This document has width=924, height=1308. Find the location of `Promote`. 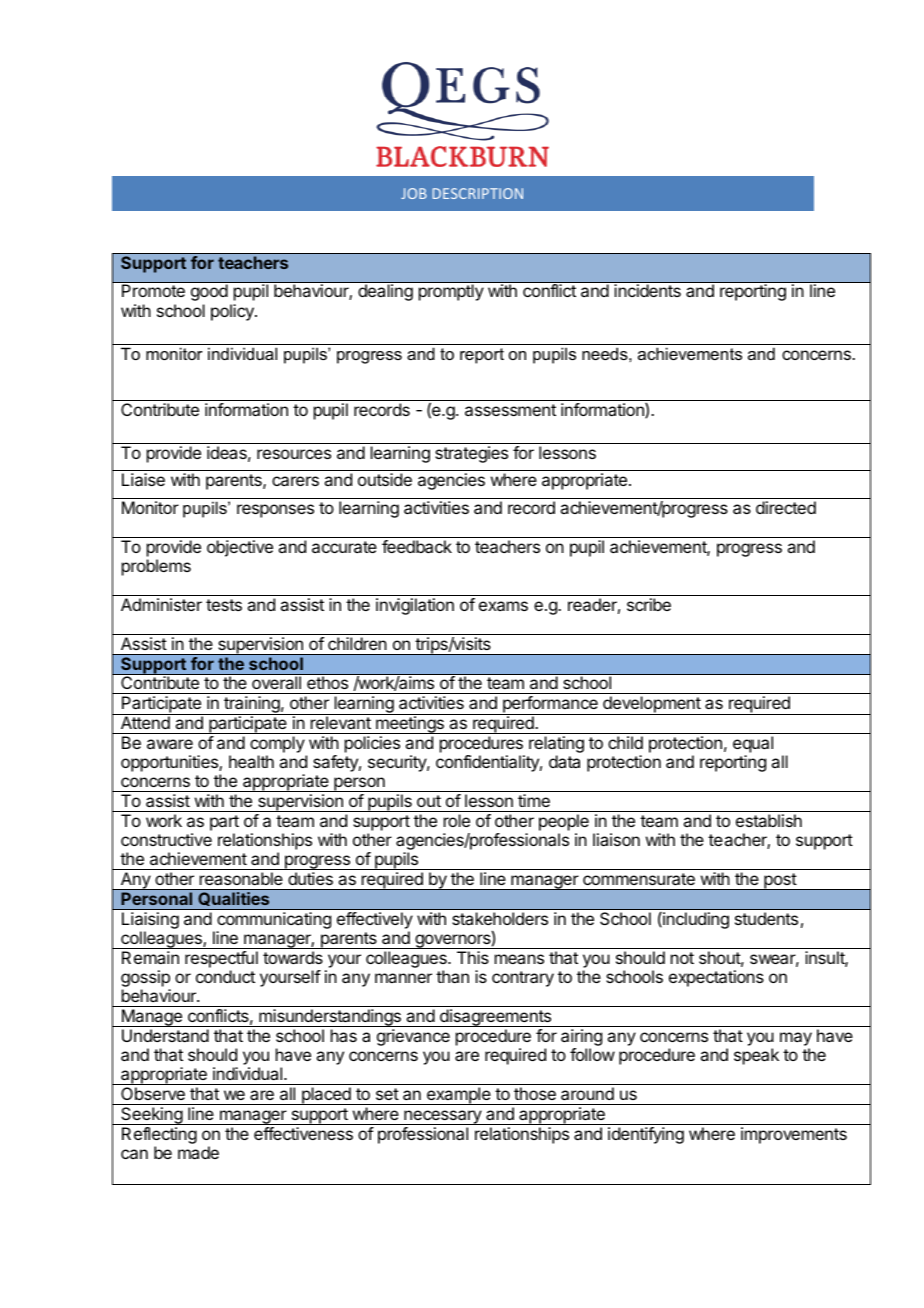

Promote is located at coordinates (153, 290).
